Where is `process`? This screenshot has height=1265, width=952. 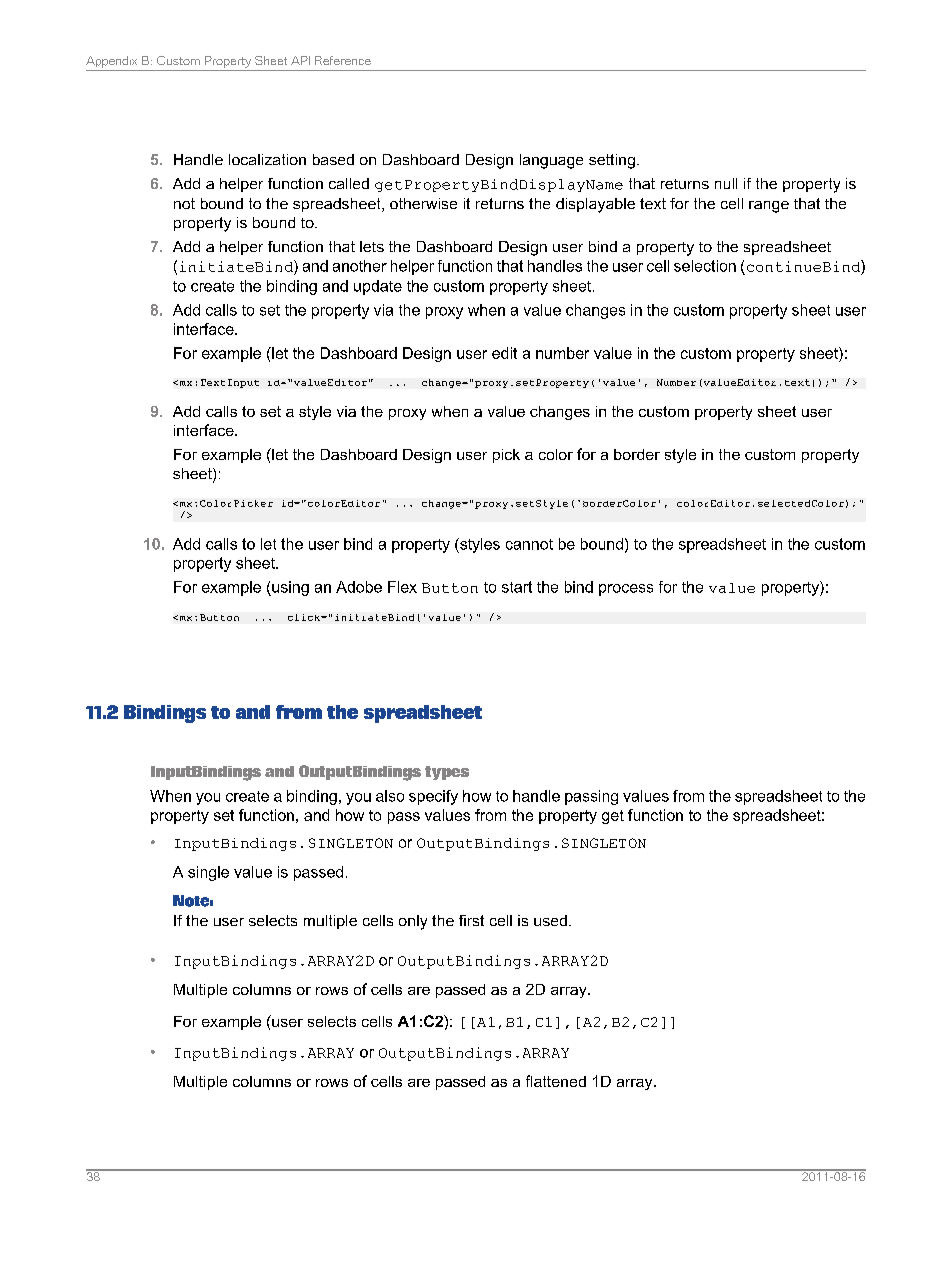 process is located at coordinates (626, 590).
